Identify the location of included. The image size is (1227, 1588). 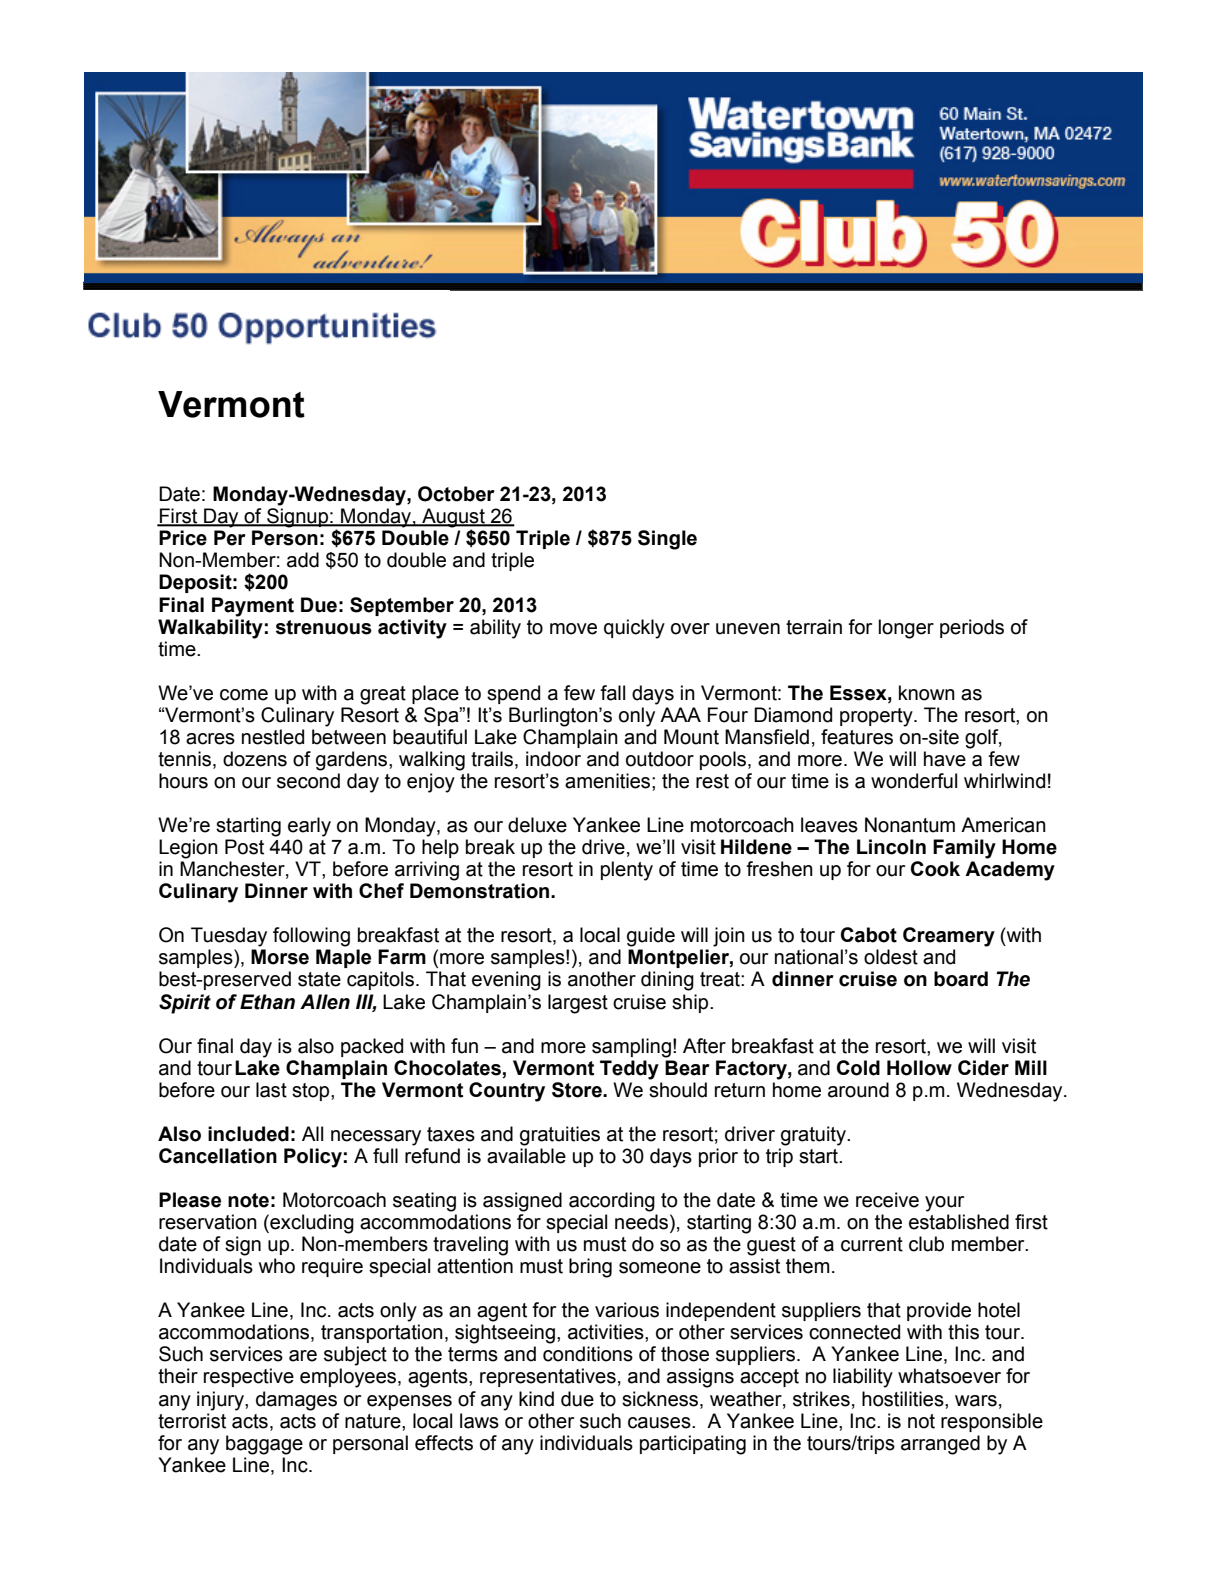
(248, 1134).
